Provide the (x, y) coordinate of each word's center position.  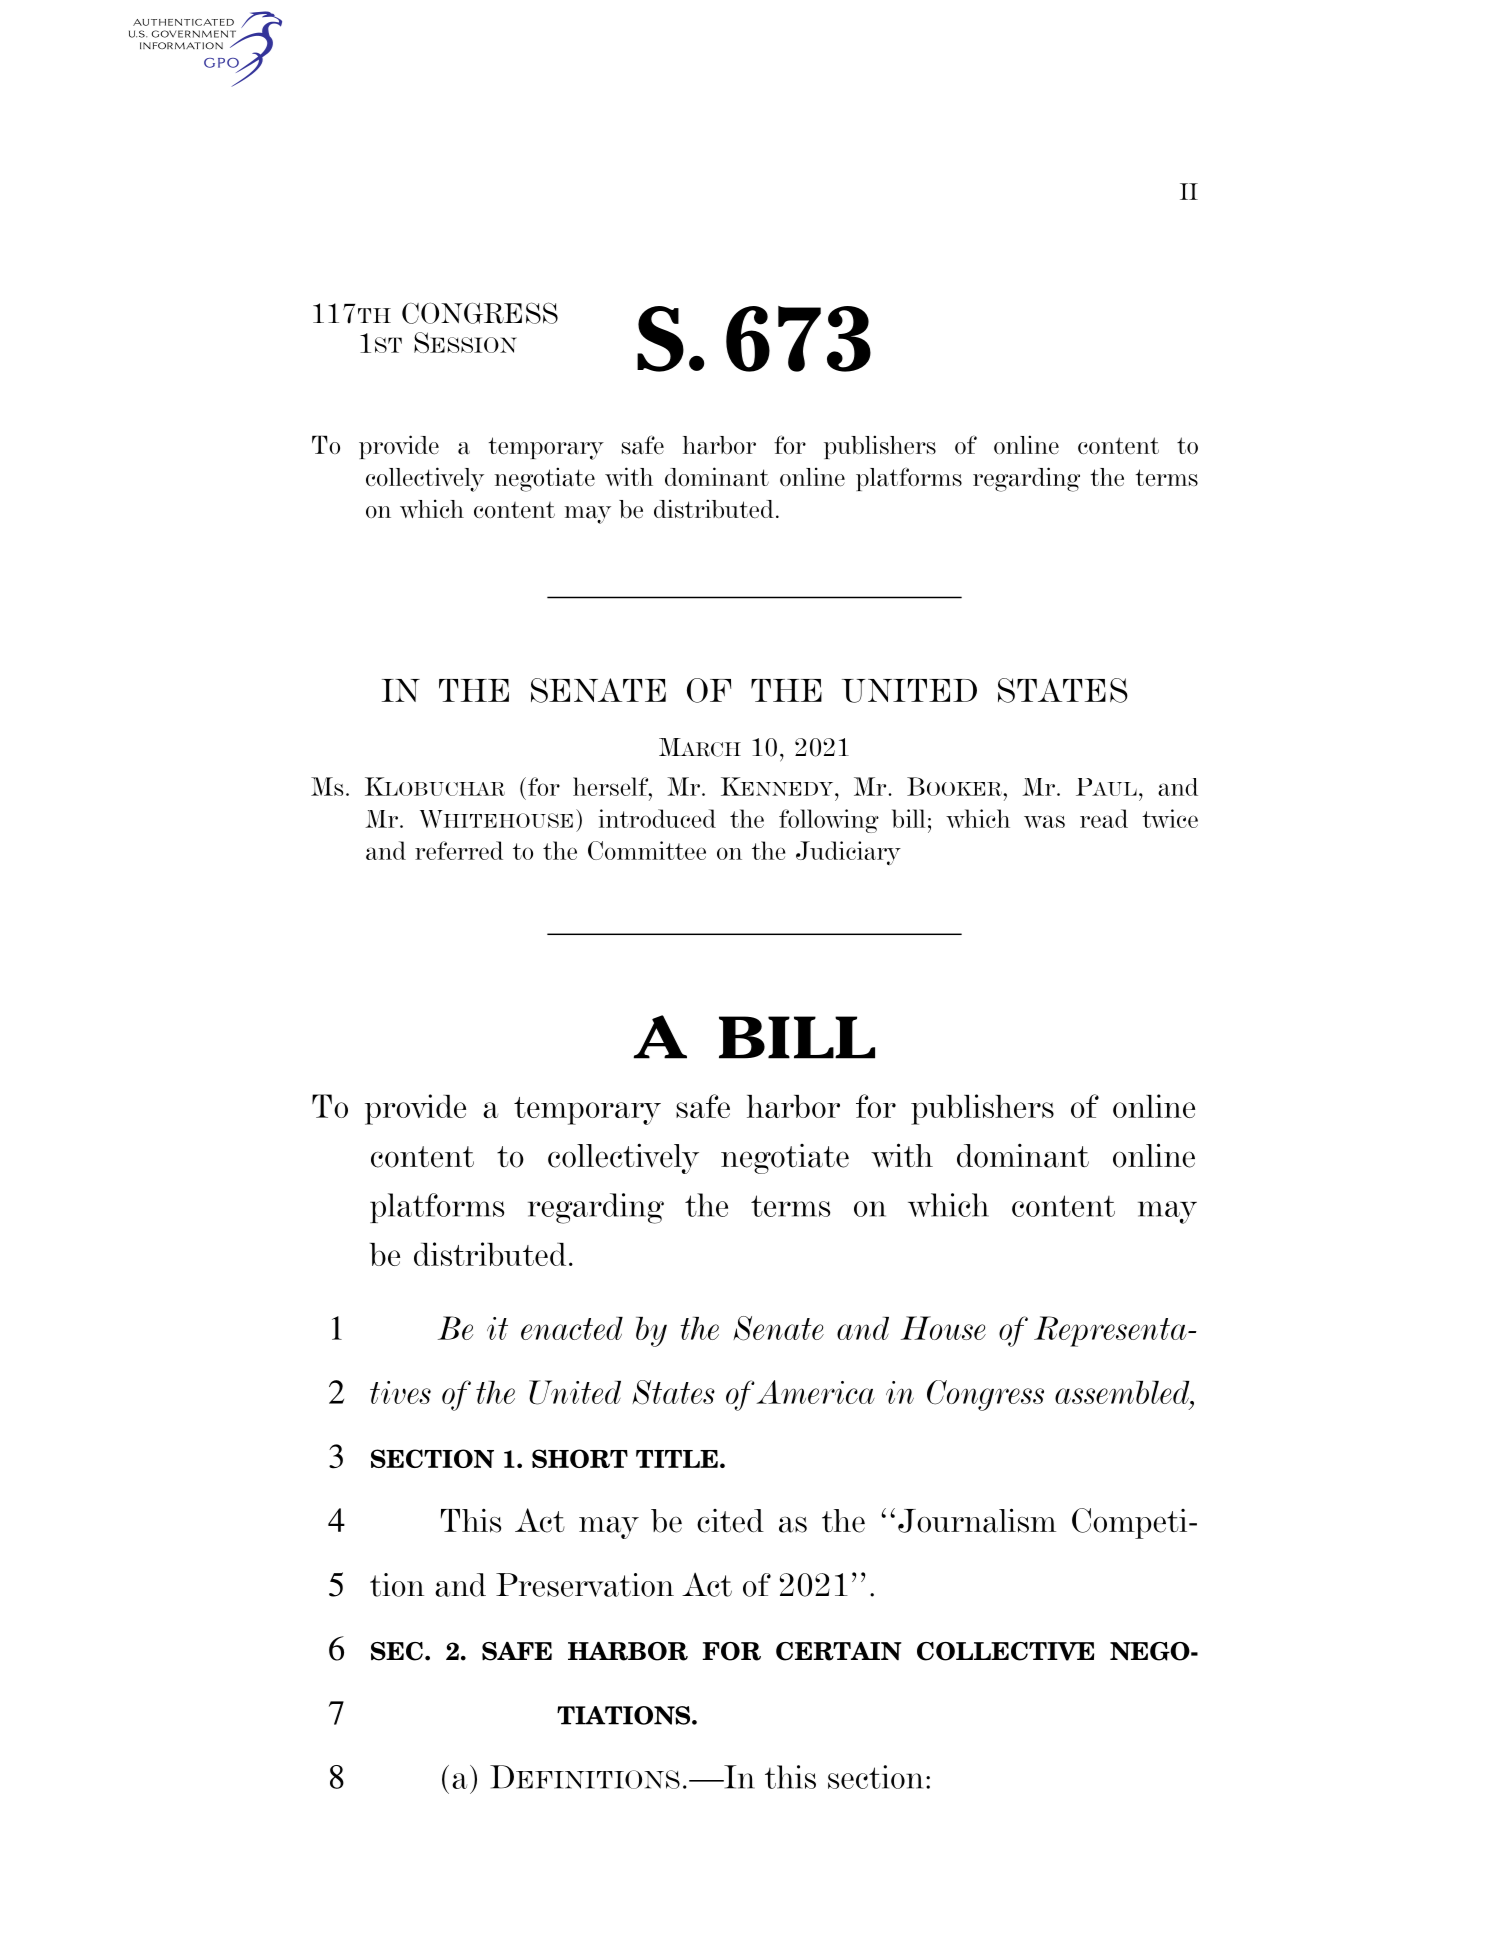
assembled (1123, 1394)
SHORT (580, 1458)
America (815, 1392)
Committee (647, 850)
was (1044, 821)
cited (730, 1521)
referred (459, 850)
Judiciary (848, 853)
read (1104, 818)
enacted (572, 1328)
